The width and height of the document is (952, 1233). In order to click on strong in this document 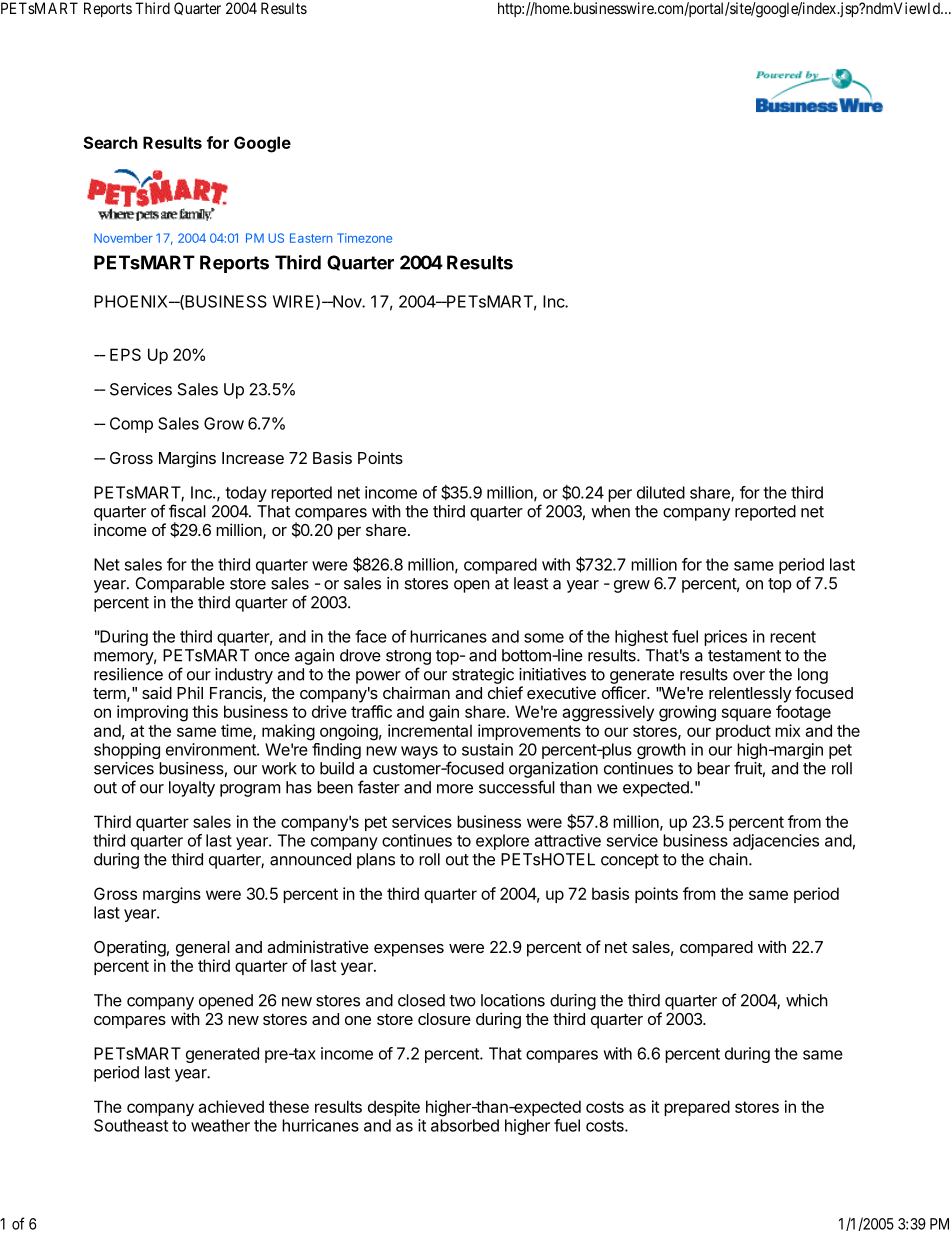, I will do `click(408, 657)`.
